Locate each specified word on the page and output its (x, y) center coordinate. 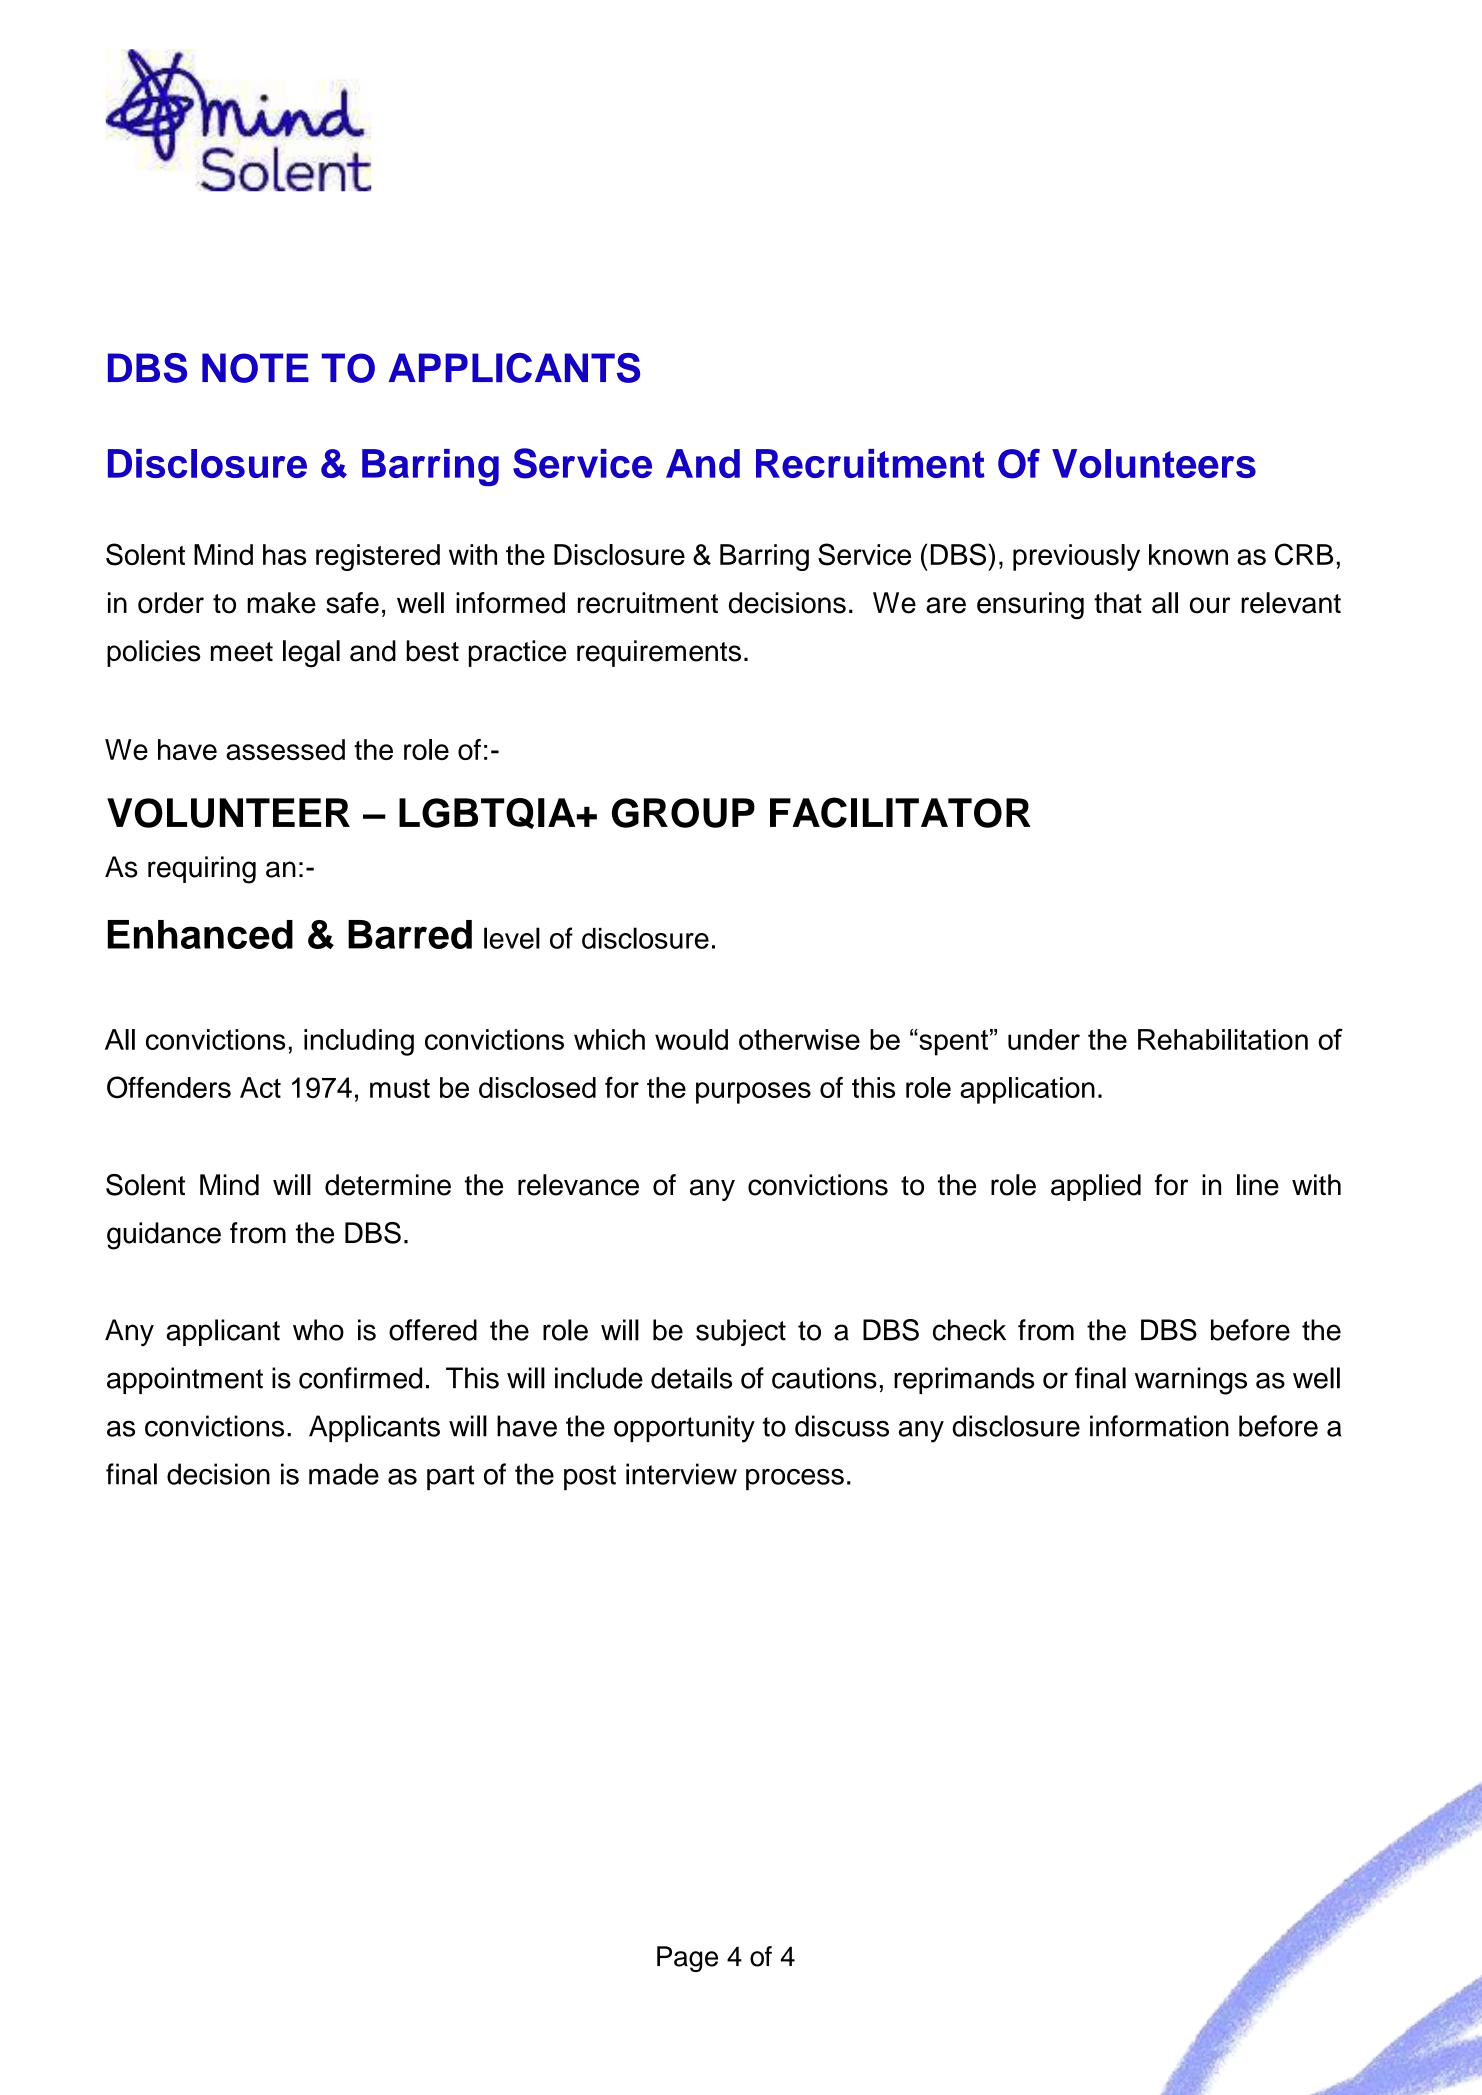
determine (388, 1185)
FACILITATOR (900, 812)
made (344, 1474)
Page (687, 1959)
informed (510, 603)
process (795, 1480)
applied (1096, 1187)
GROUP (683, 813)
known (1188, 554)
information (1159, 1426)
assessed (285, 749)
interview (681, 1474)
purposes (753, 1093)
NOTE (255, 368)
